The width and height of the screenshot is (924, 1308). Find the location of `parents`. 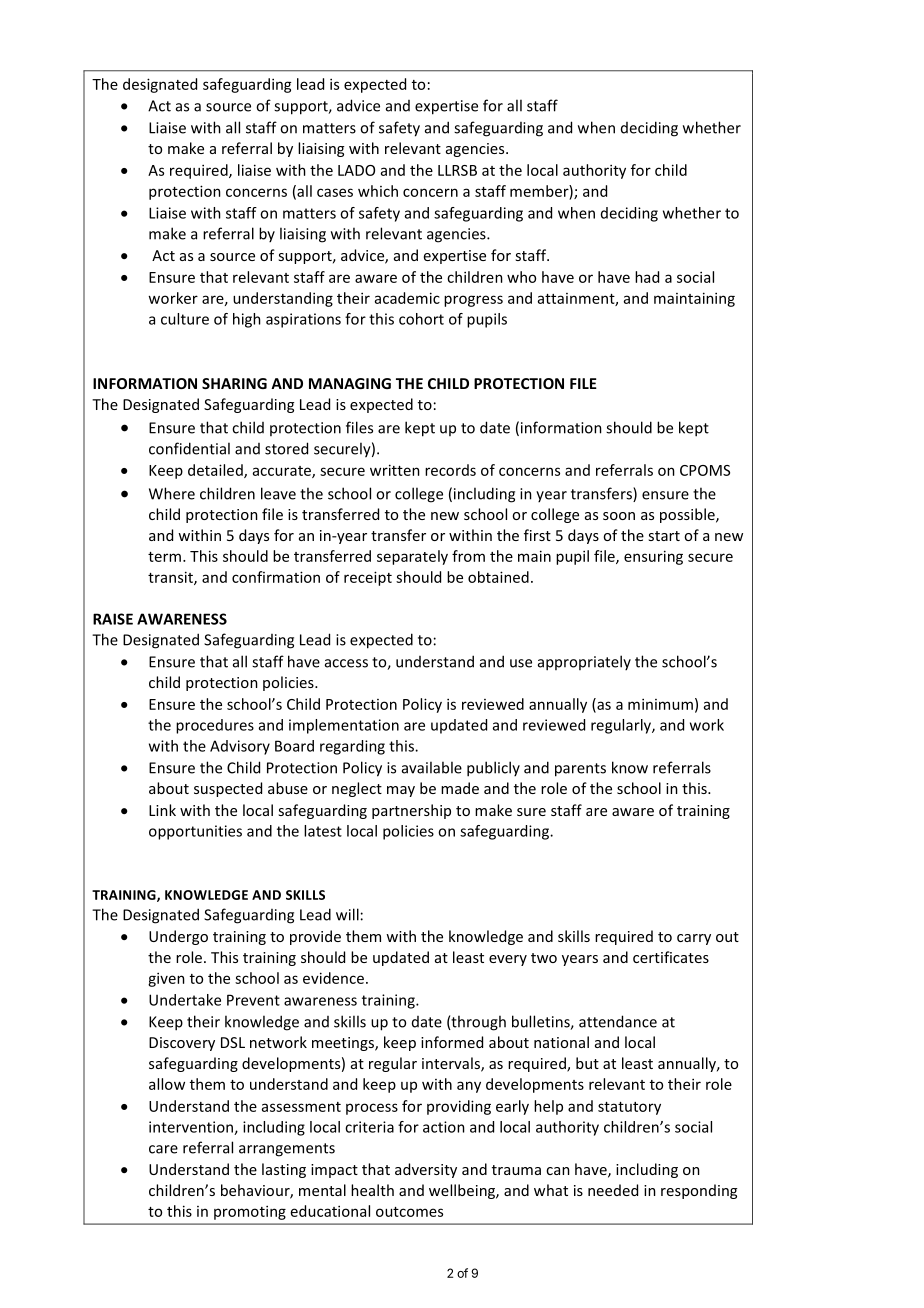

parents is located at coordinates (580, 770).
